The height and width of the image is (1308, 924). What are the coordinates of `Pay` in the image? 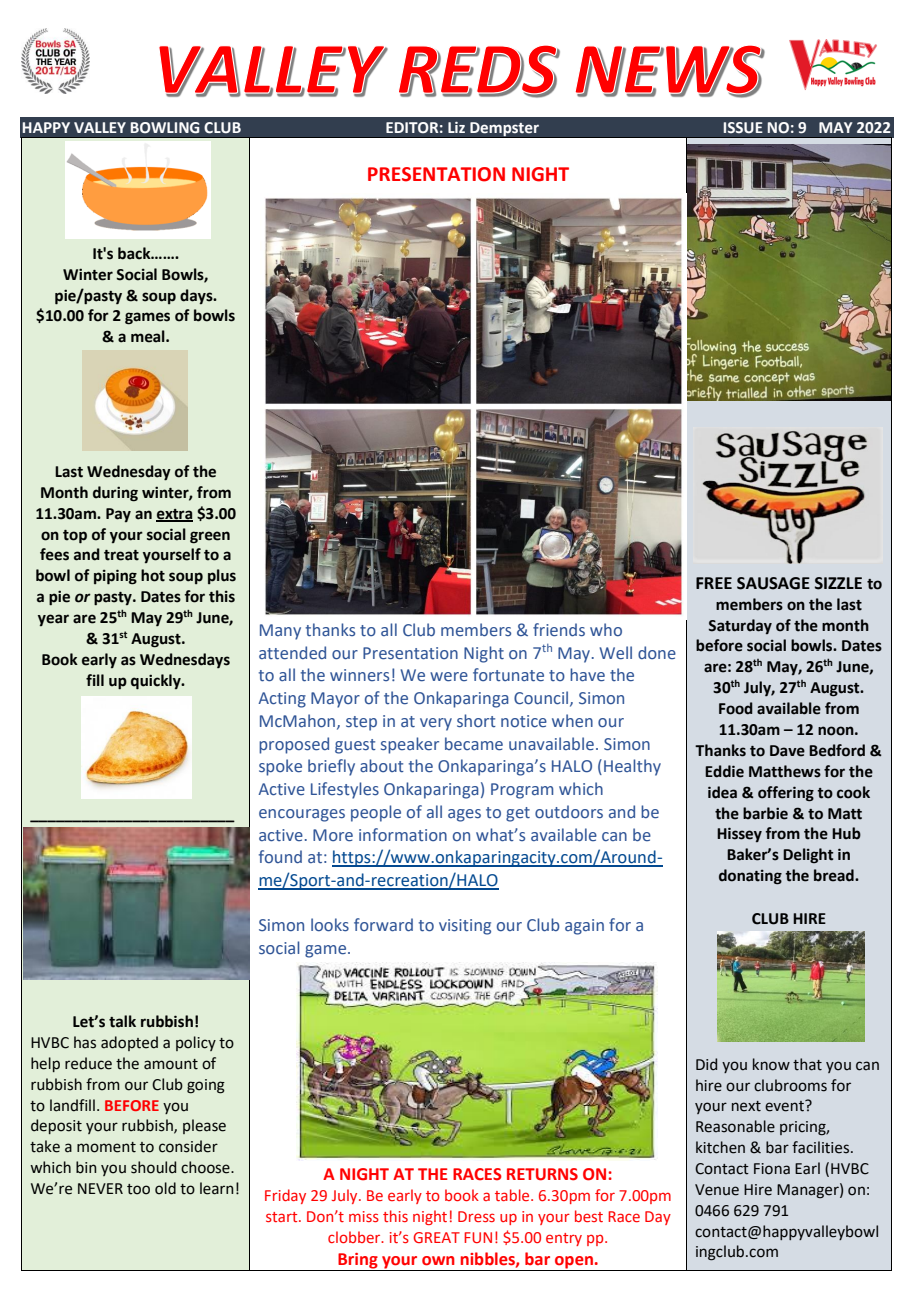 It's located at (118, 515).
